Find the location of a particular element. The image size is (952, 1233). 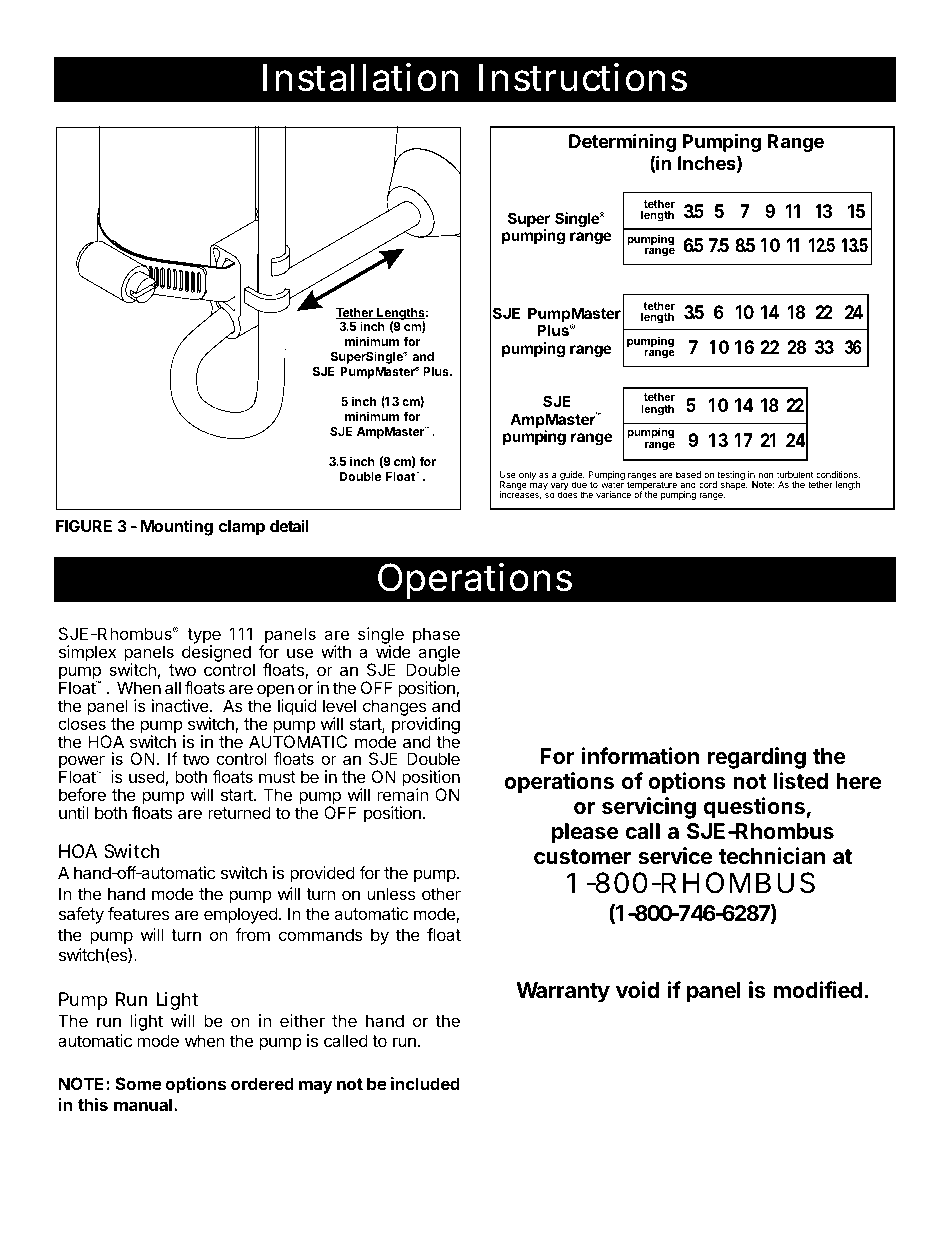

Installation is located at coordinates (360, 77).
